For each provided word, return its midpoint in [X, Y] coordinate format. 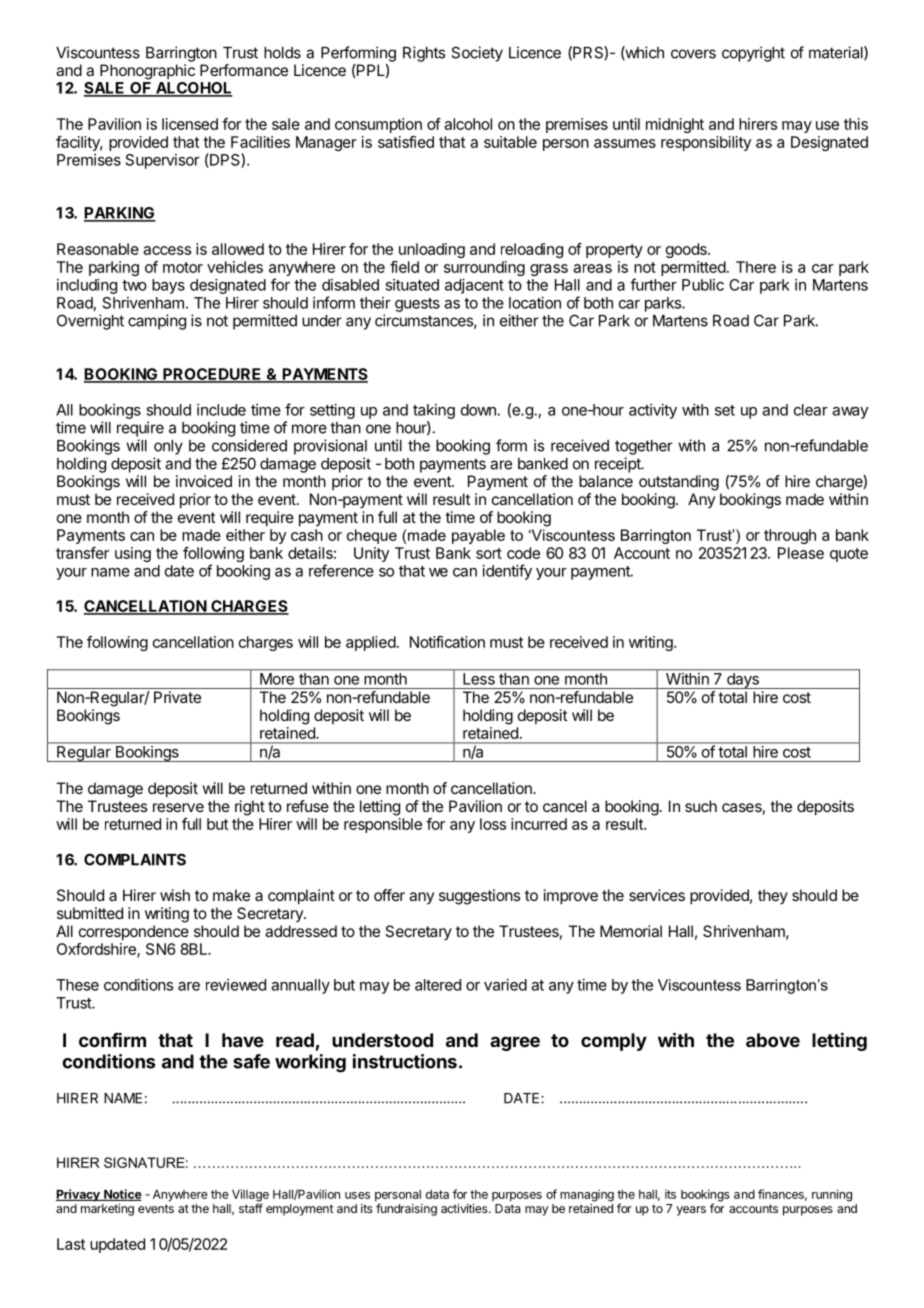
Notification [447, 642]
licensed [190, 124]
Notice [122, 1195]
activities [465, 1208]
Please [801, 553]
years [691, 1211]
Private [177, 697]
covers [693, 54]
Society [477, 54]
